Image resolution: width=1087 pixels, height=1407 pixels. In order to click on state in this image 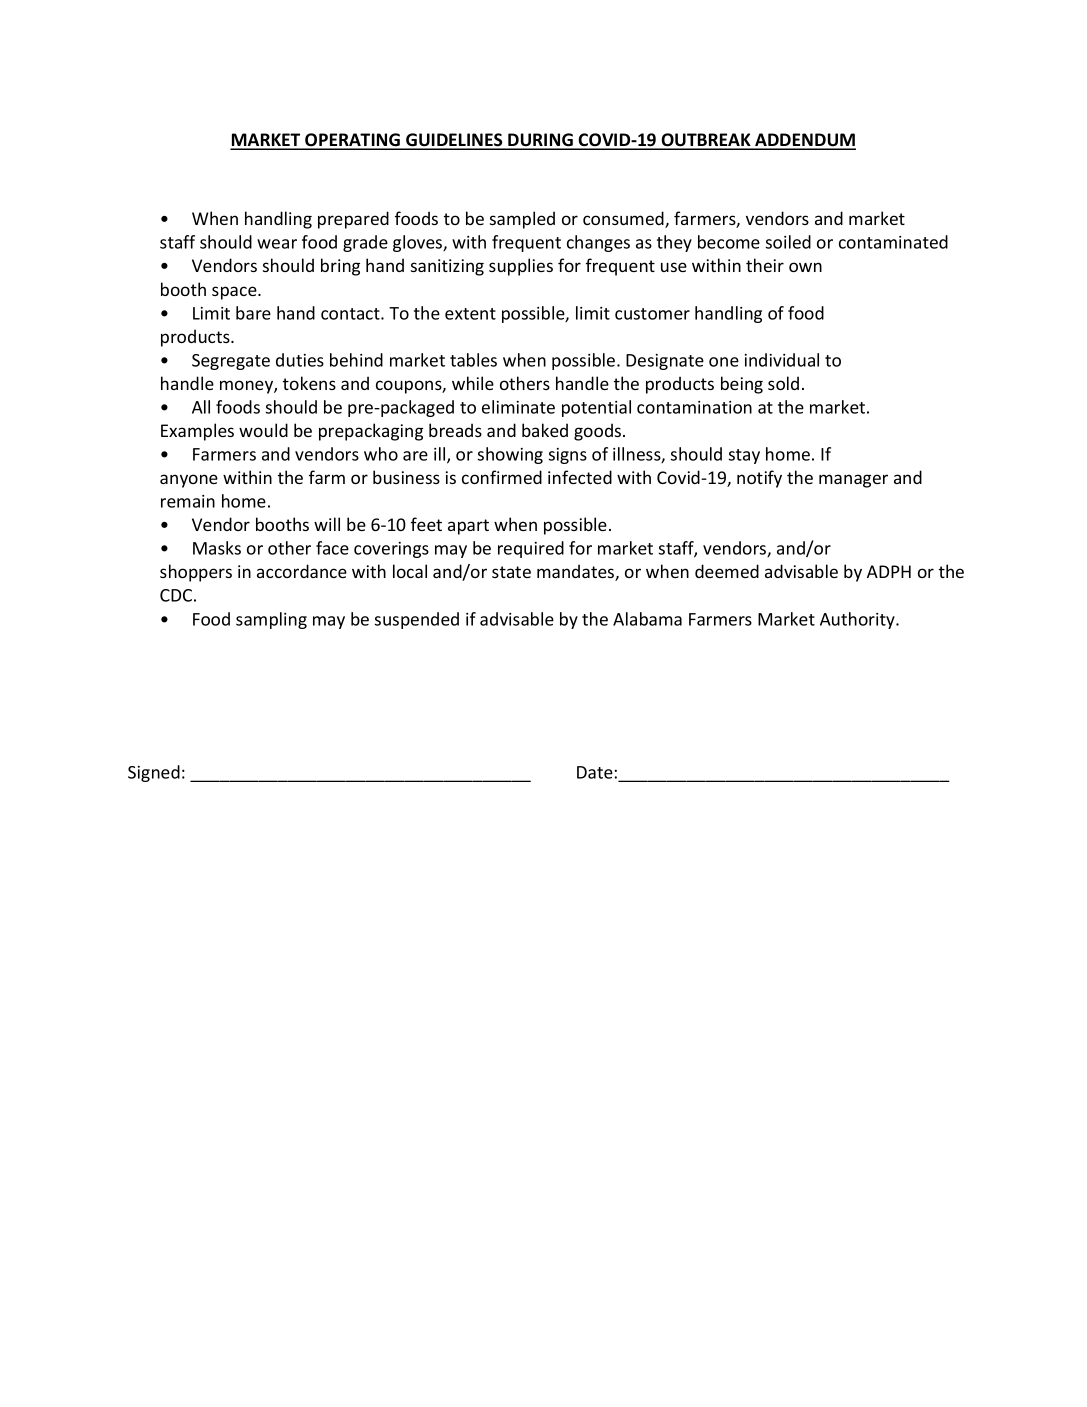, I will do `click(511, 572)`.
